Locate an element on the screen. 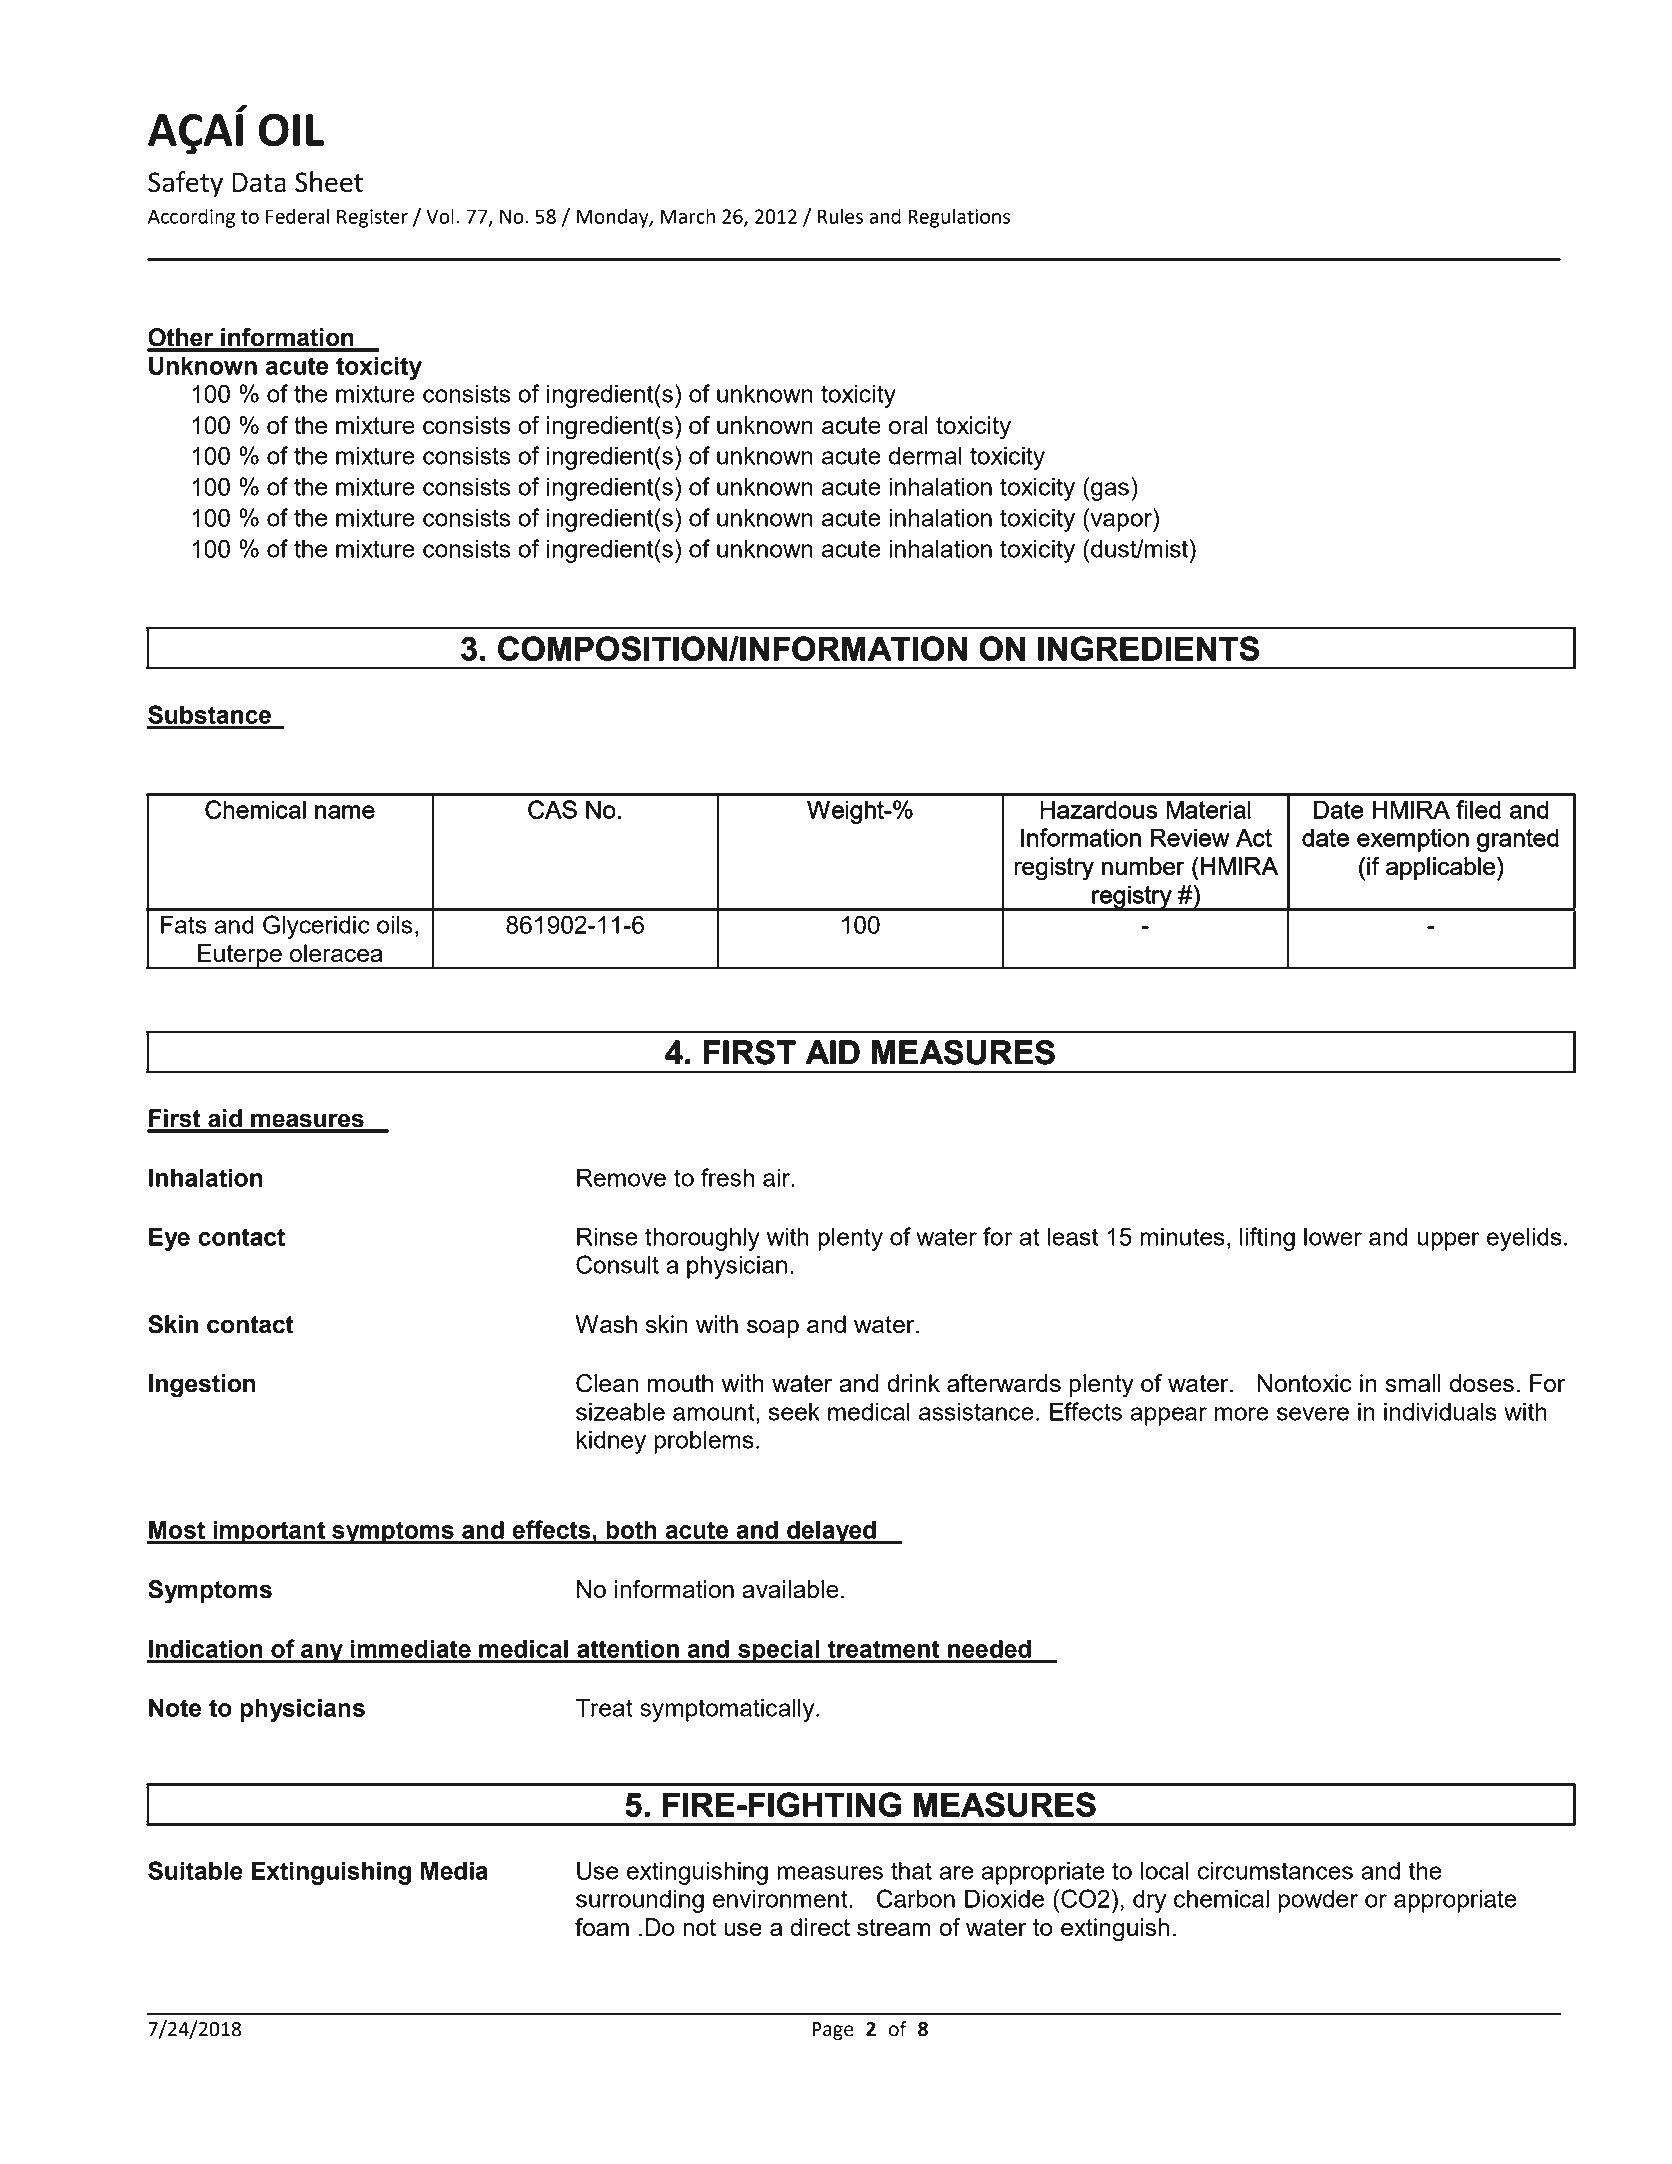  air is located at coordinates (778, 1177).
